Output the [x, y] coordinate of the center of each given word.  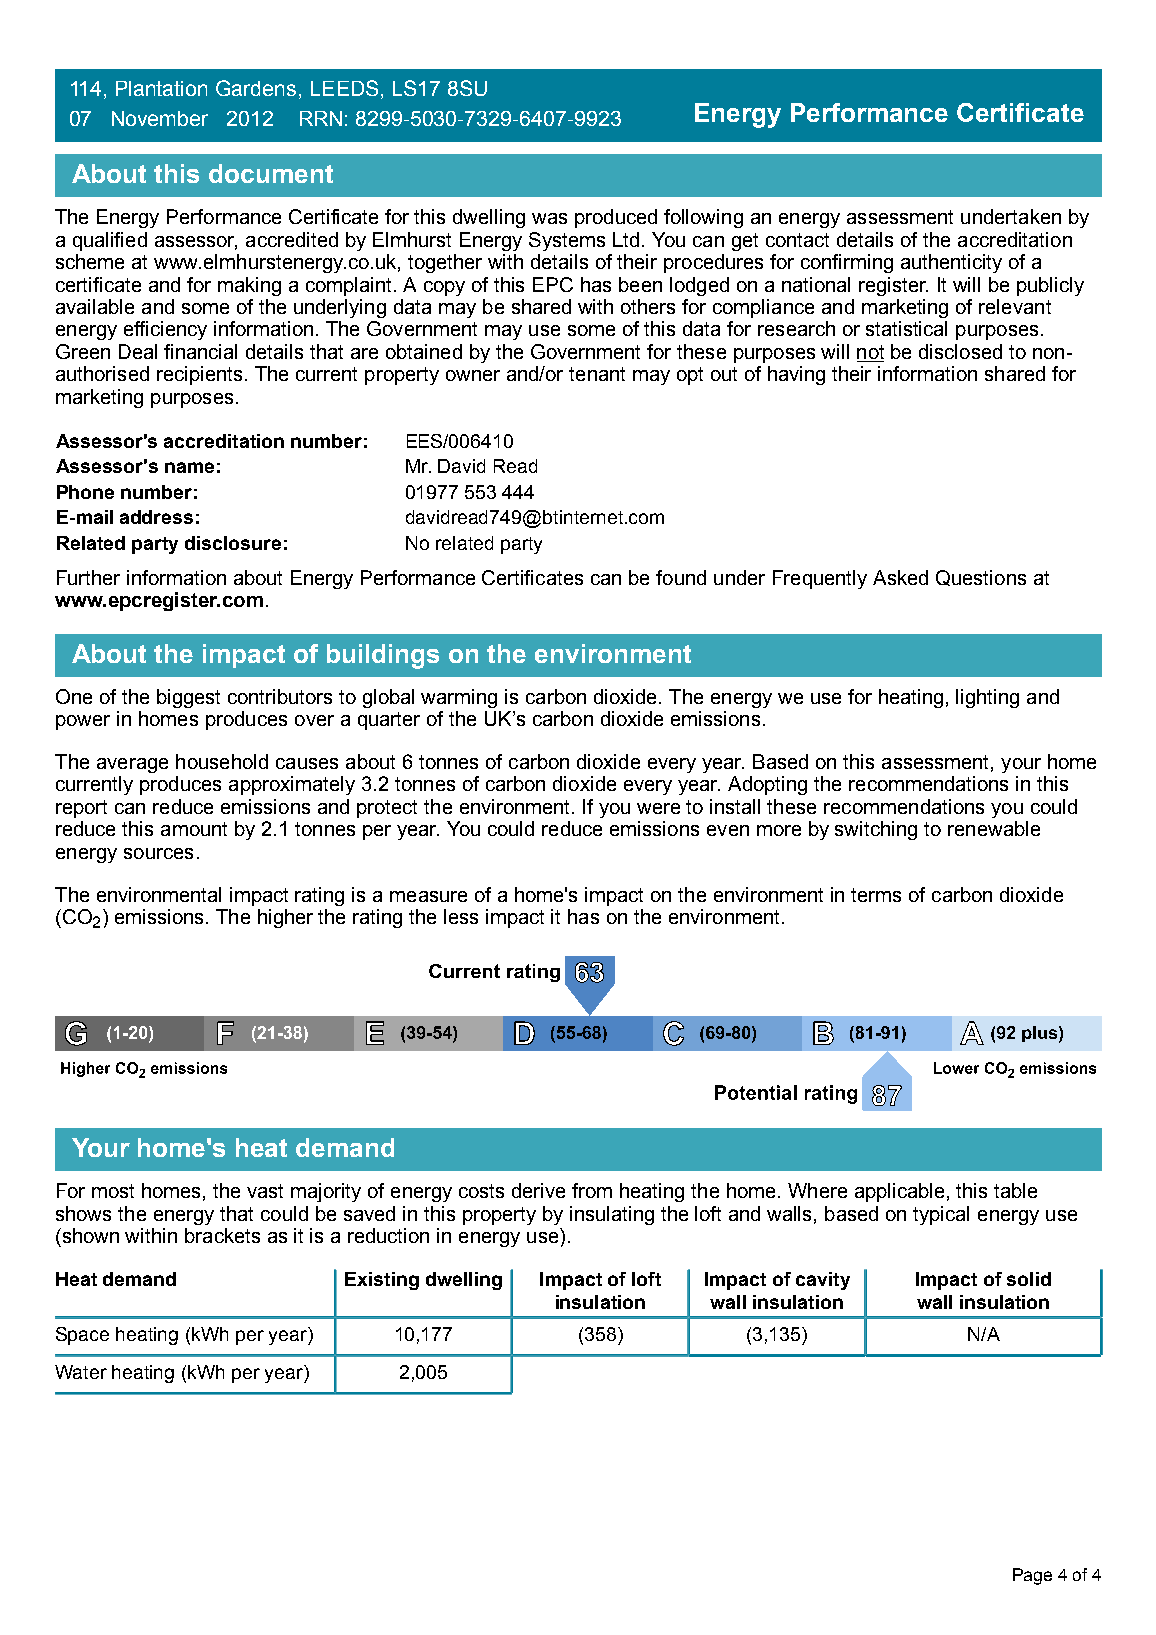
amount [194, 829]
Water [81, 1372]
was [549, 218]
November [160, 118]
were [658, 808]
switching [876, 830]
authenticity [951, 263]
